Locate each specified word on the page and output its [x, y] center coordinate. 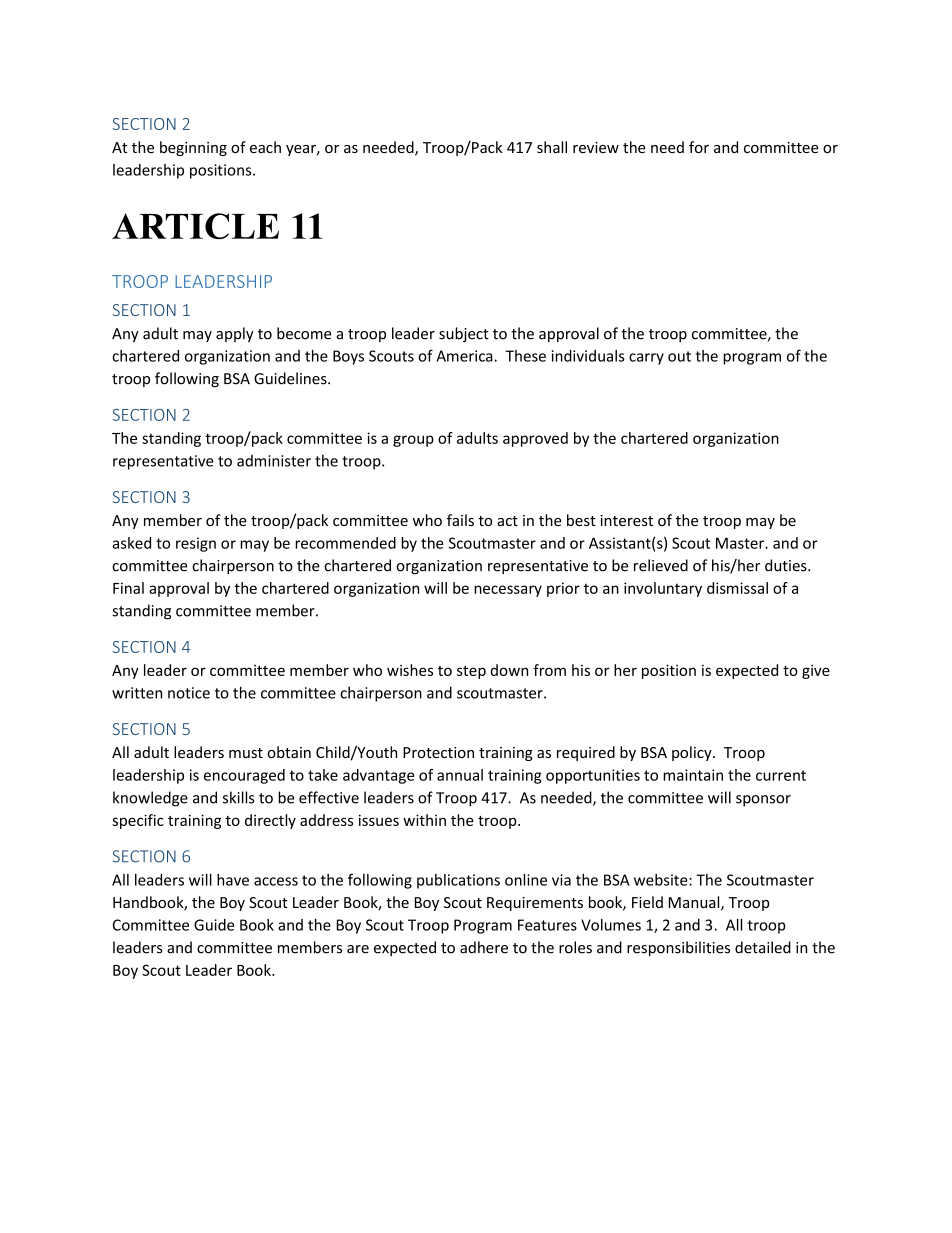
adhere [484, 947]
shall [552, 147]
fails [460, 520]
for [699, 147]
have [233, 880]
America [465, 356]
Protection [438, 752]
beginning [193, 148]
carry [646, 359]
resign [196, 544]
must [246, 753]
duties [787, 565]
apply [235, 334]
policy [693, 753]
